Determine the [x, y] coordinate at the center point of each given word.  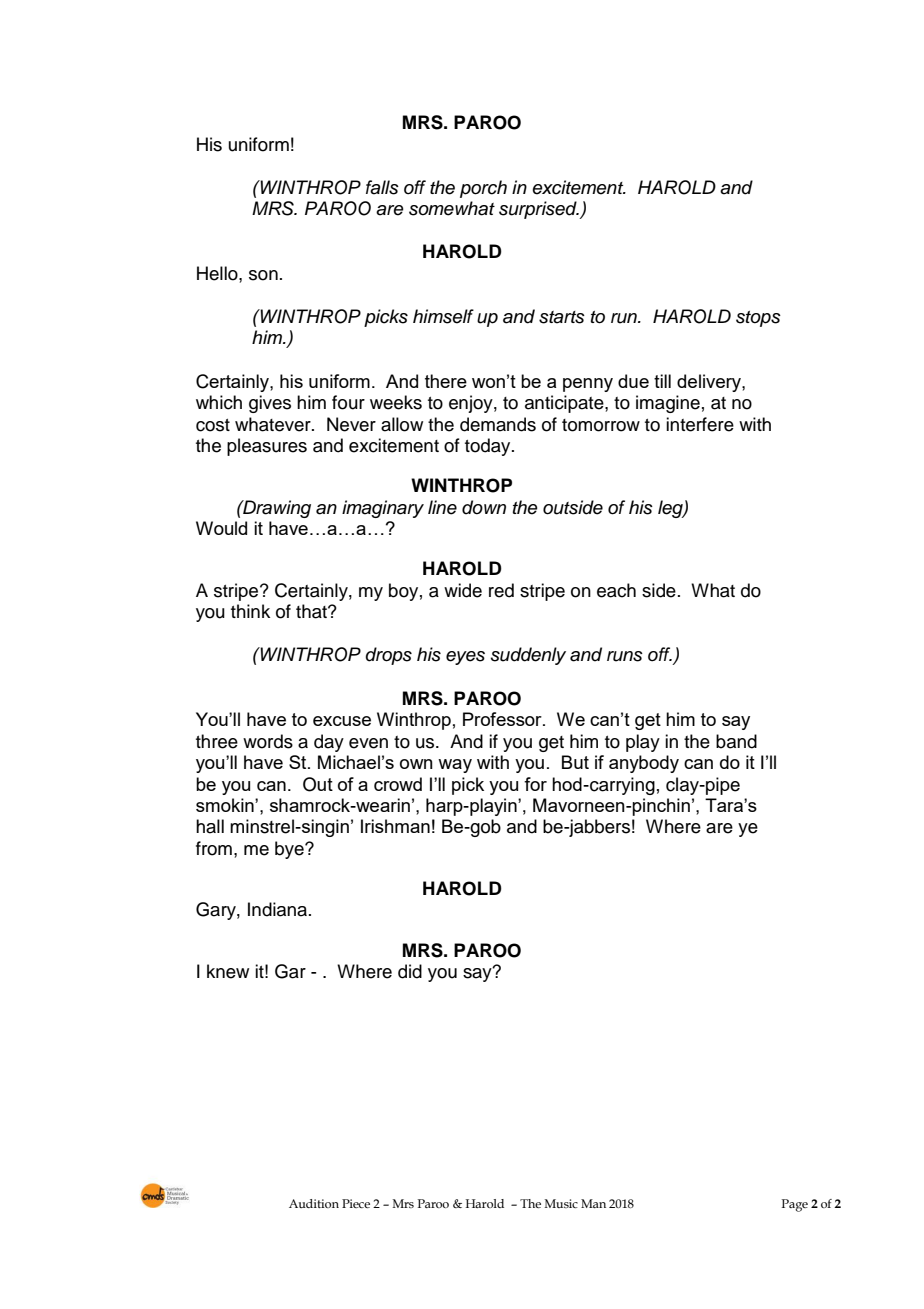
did [410, 971]
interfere [700, 424]
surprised [539, 210]
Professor [503, 719]
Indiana [279, 909]
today [489, 447]
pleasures [267, 447]
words [268, 741]
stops [758, 319]
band [736, 741]
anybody [644, 764]
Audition [314, 1203]
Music [561, 1203]
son [263, 275]
